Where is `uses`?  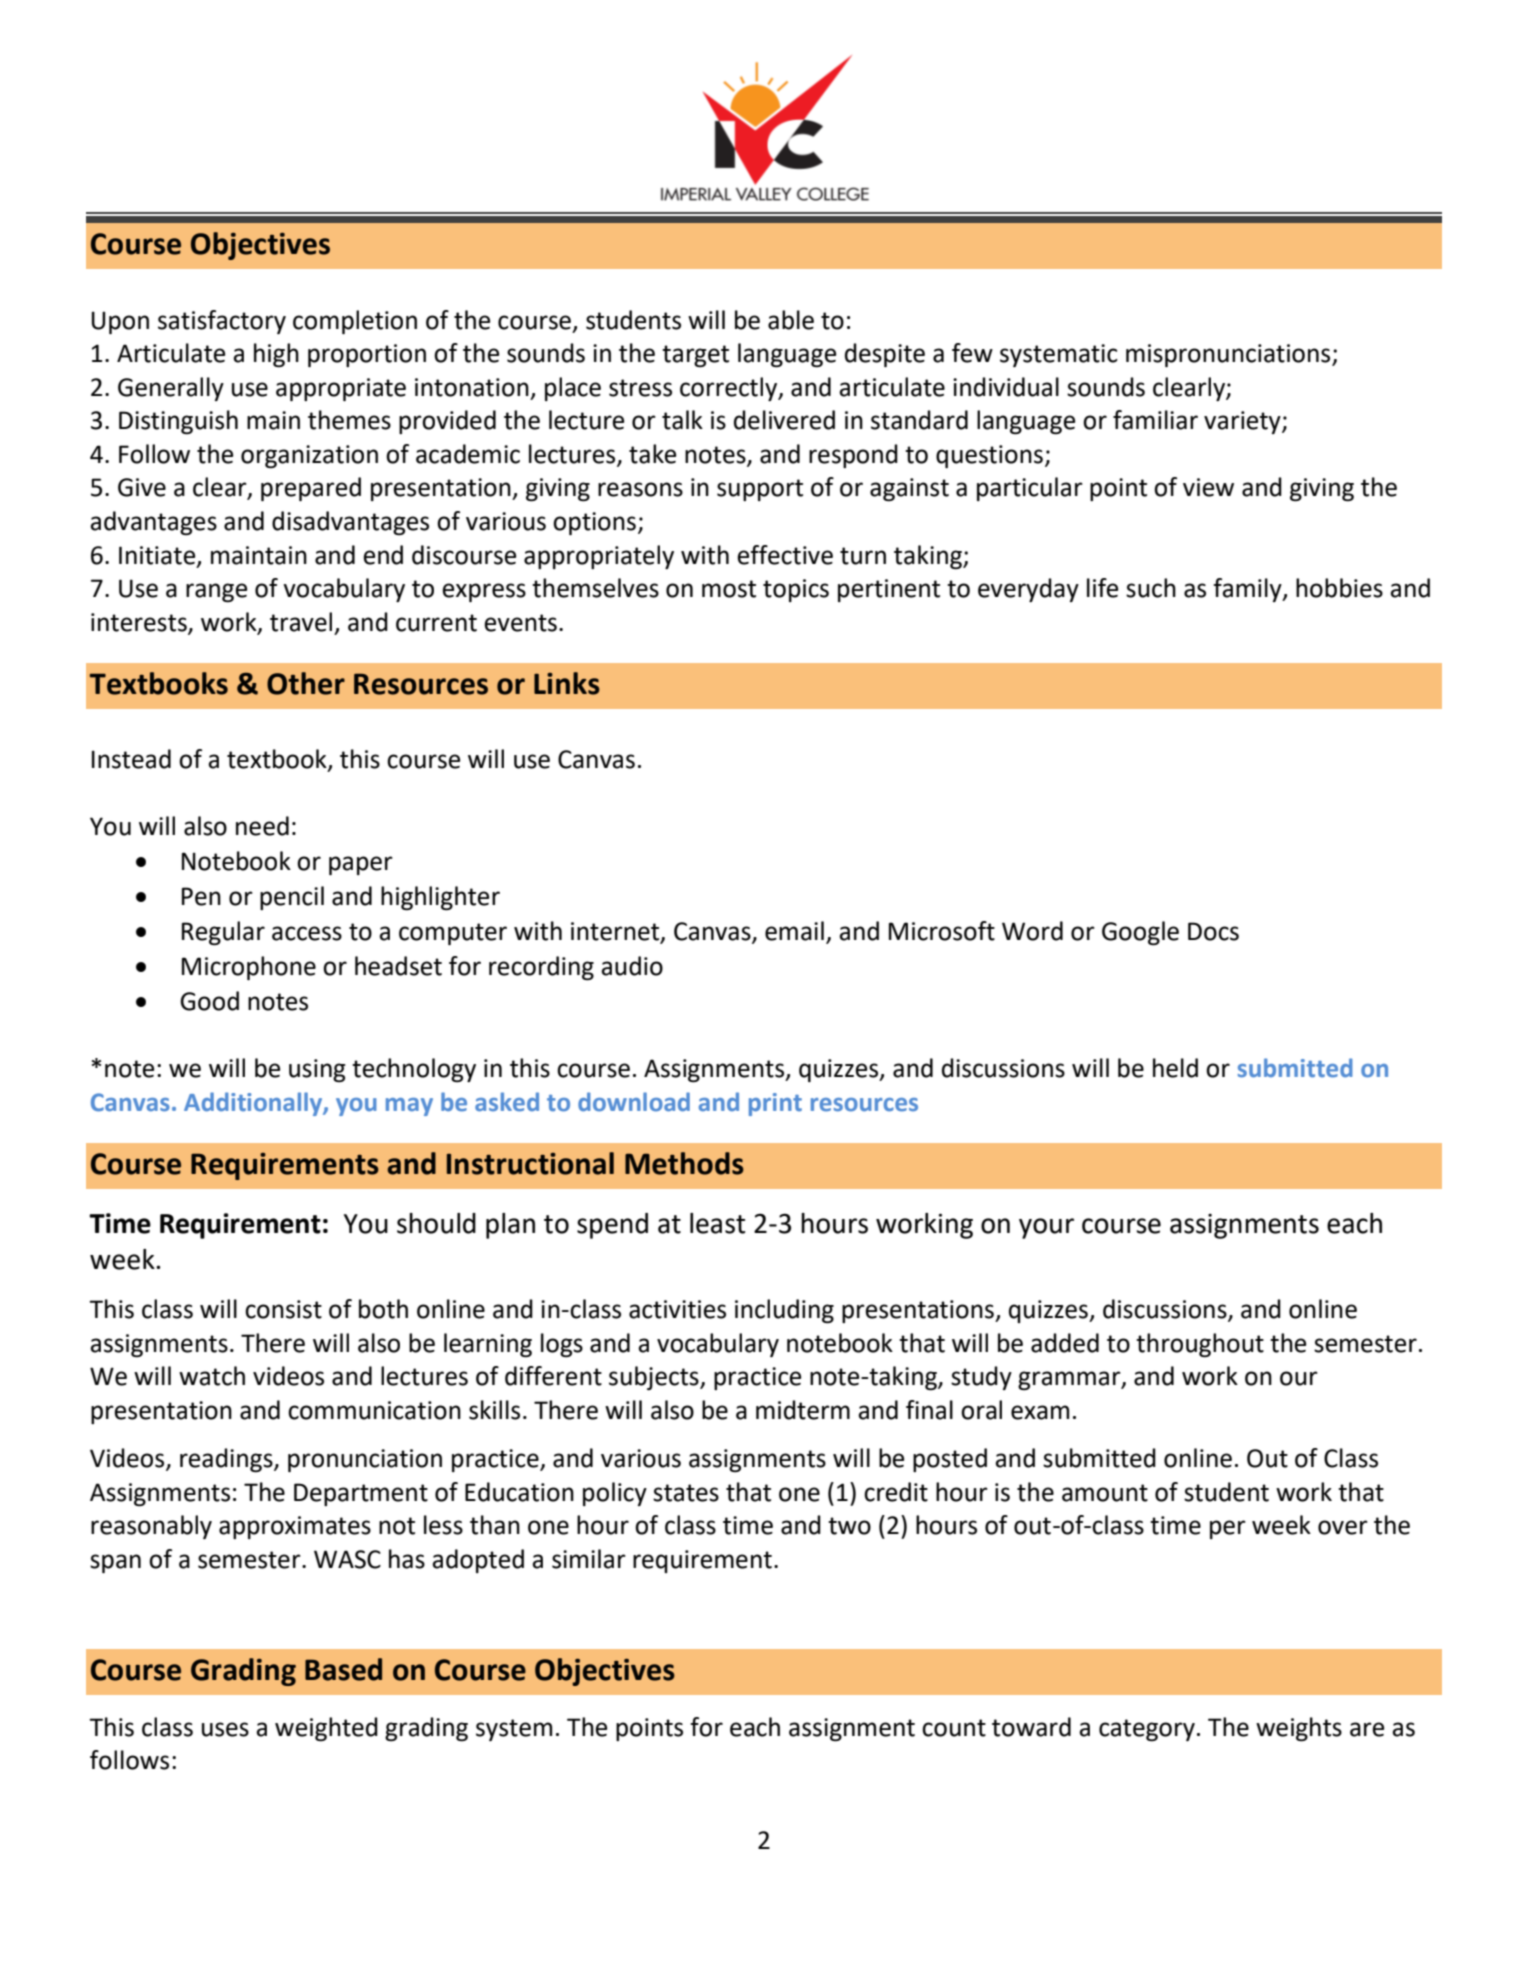 uses is located at coordinates (225, 1729).
